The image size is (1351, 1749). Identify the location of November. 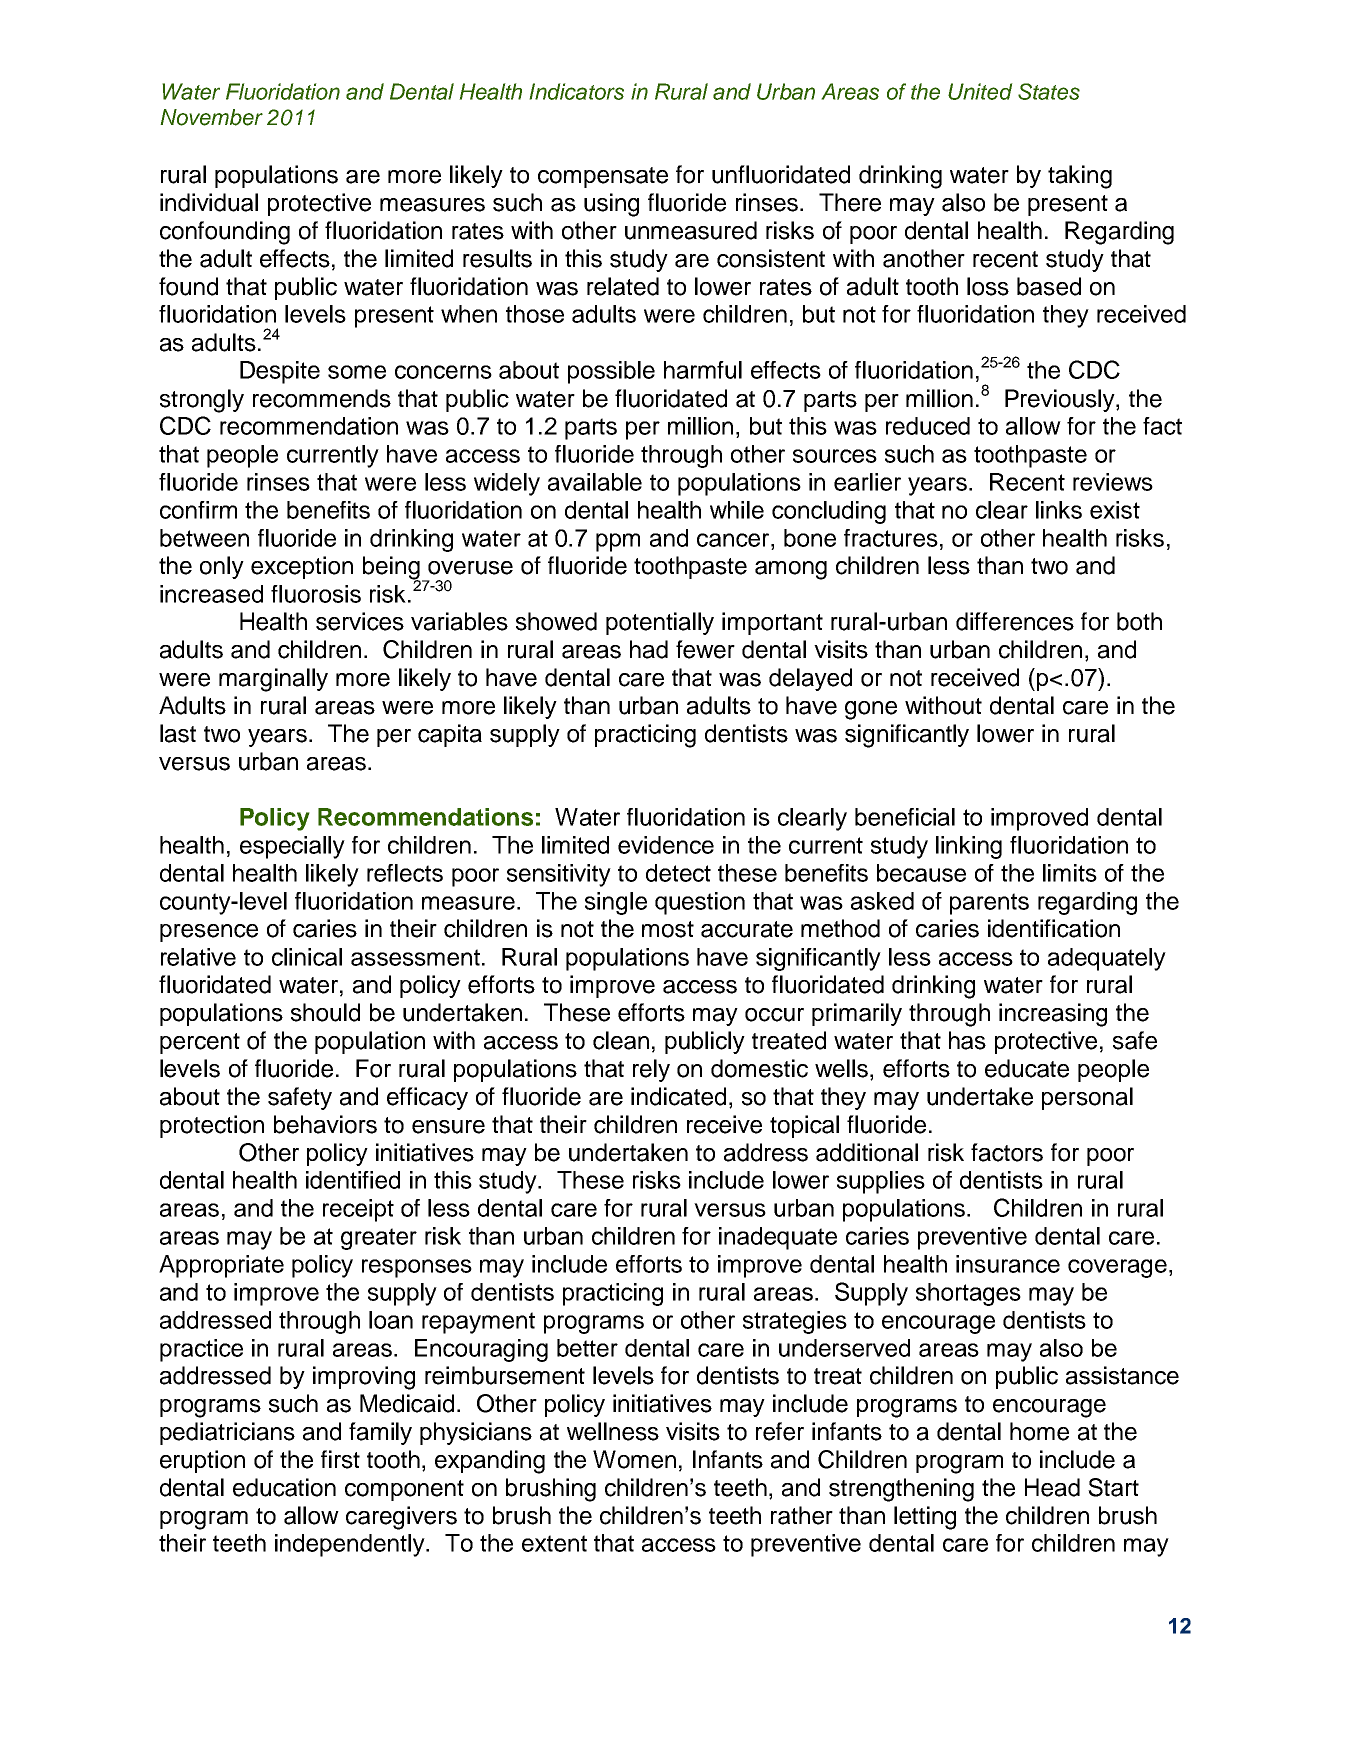
(211, 117).
